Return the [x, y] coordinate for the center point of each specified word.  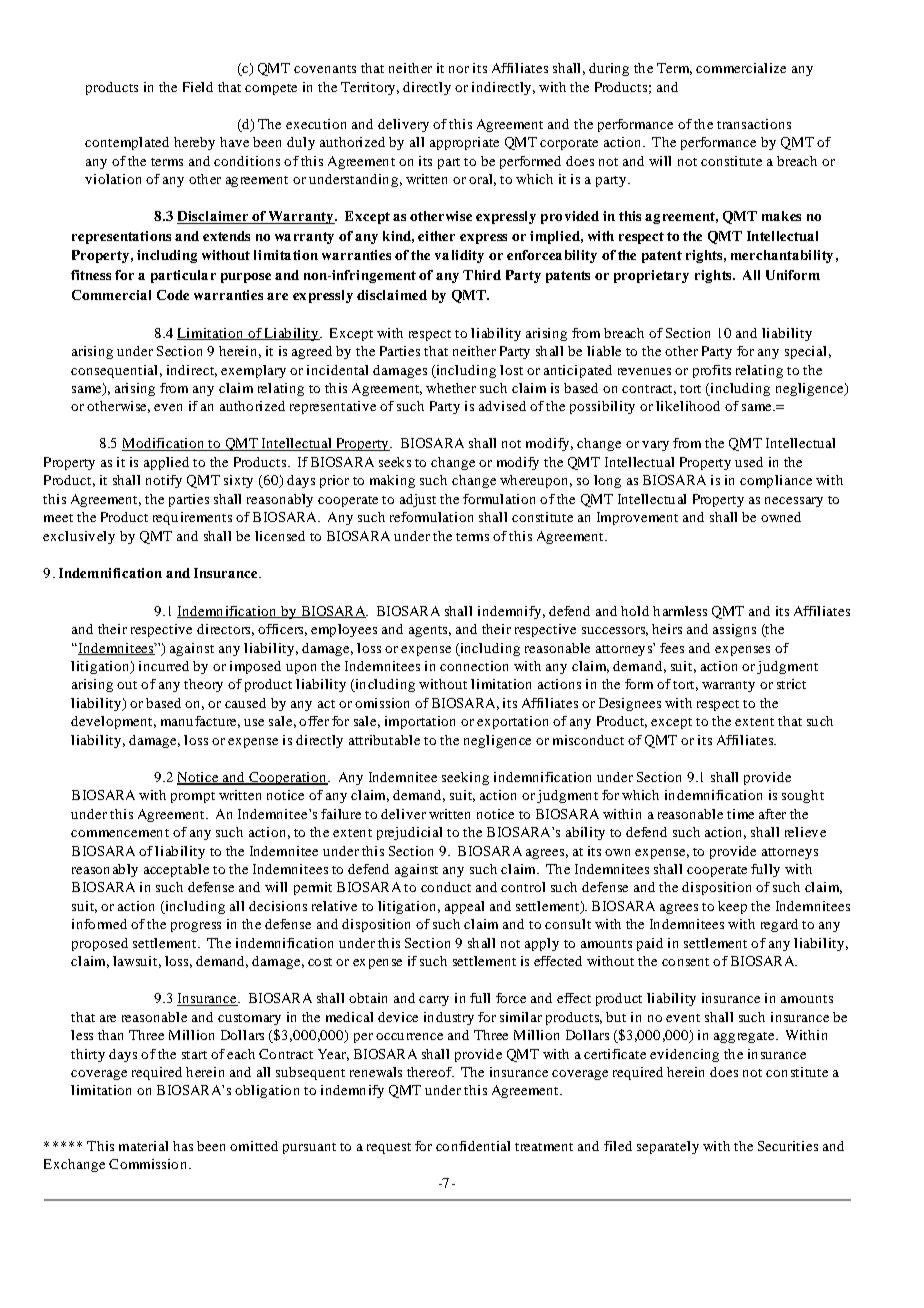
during [609, 69]
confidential [473, 1146]
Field [198, 87]
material [143, 1146]
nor [459, 69]
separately [668, 1147]
